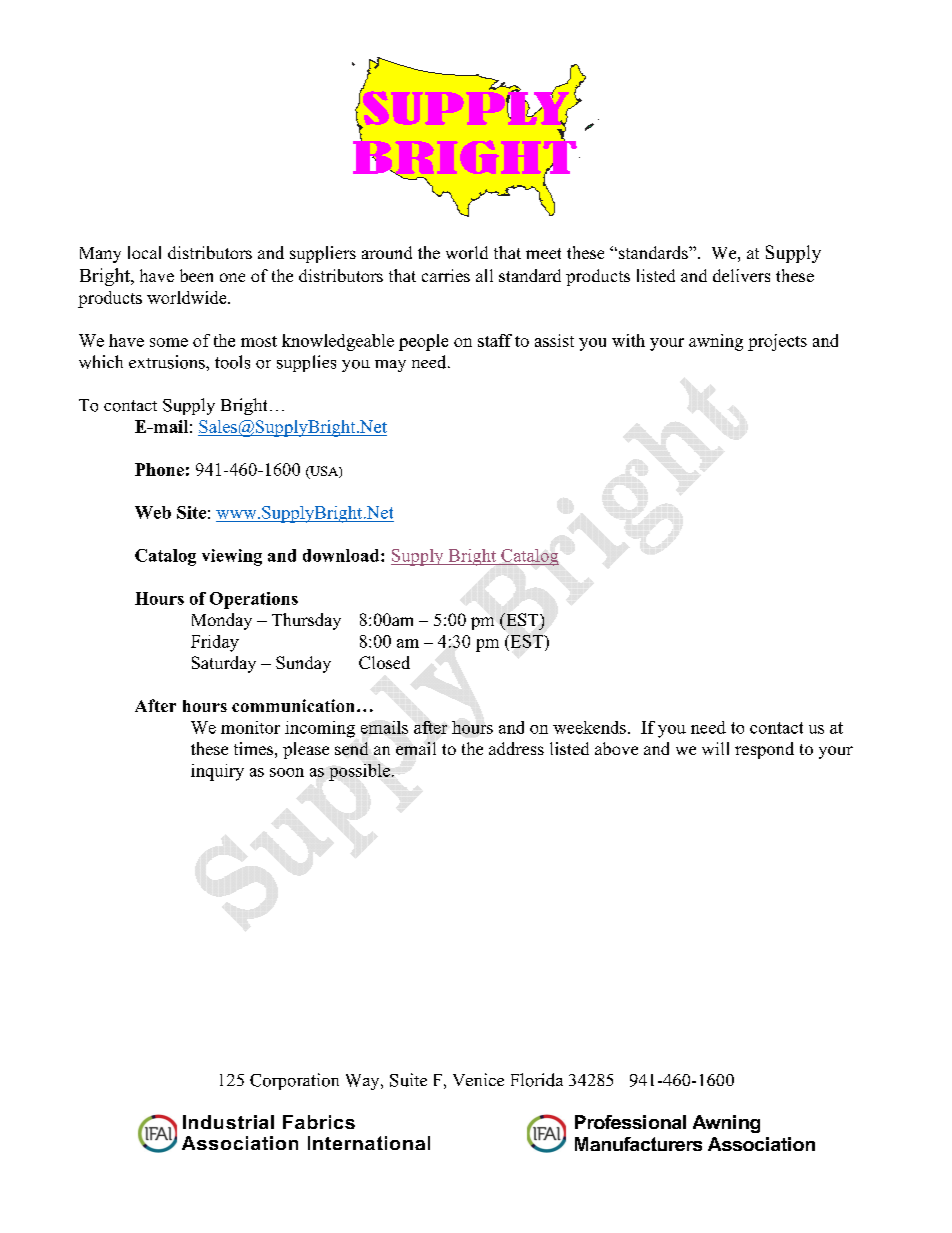 The width and height of the screenshot is (952, 1233). Describe the element at coordinates (159, 469) in the screenshot. I see `Phone` at that location.
